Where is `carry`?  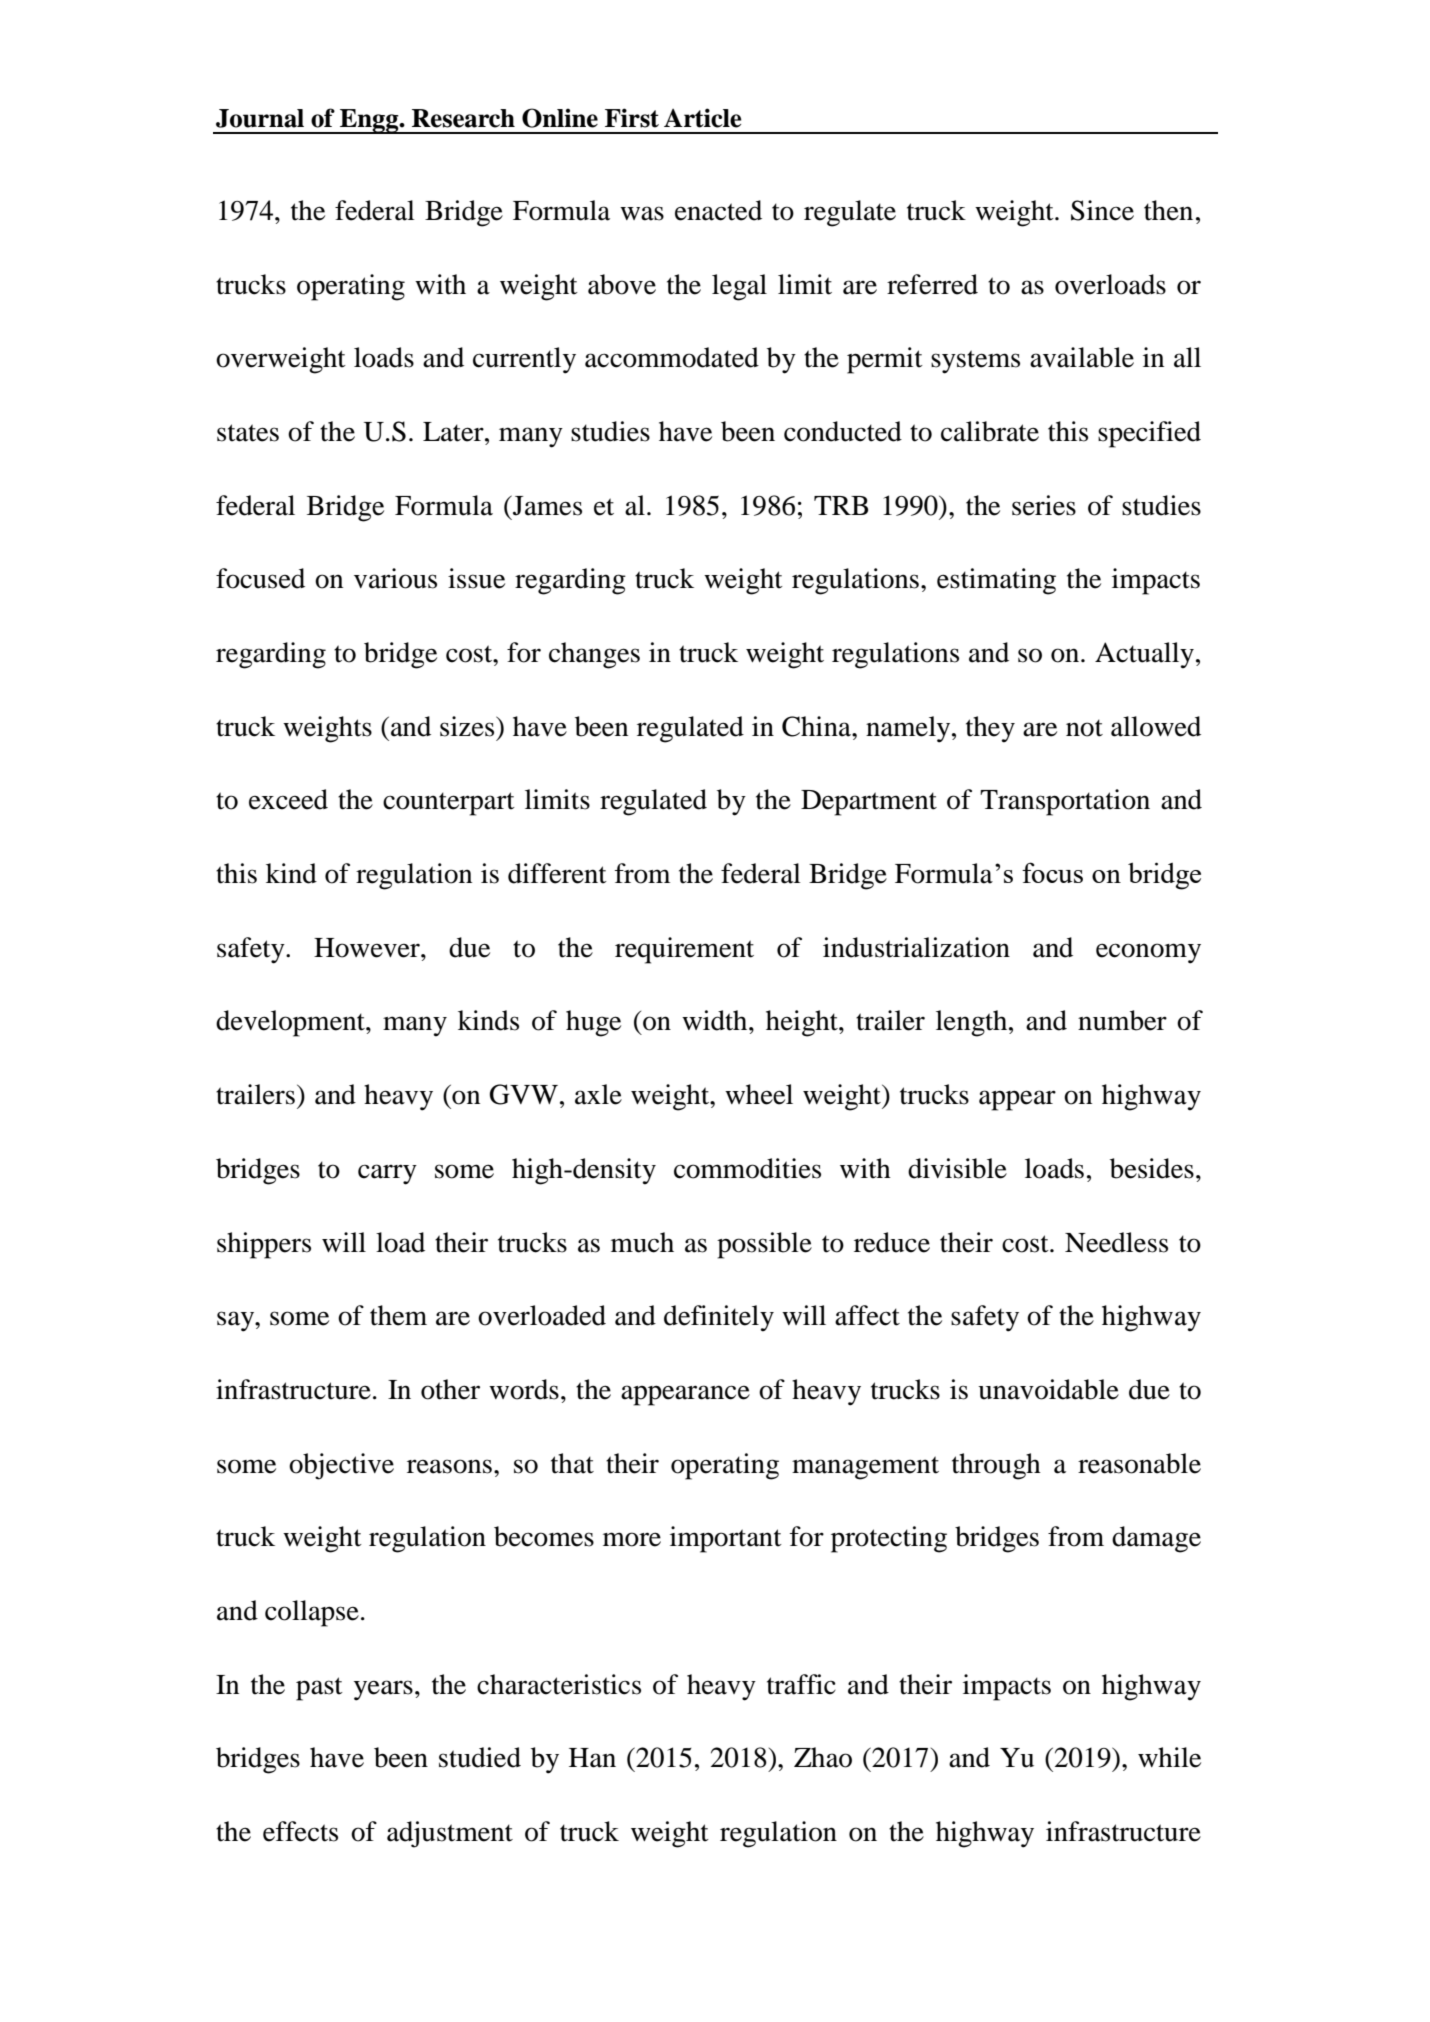 carry is located at coordinates (387, 1174).
